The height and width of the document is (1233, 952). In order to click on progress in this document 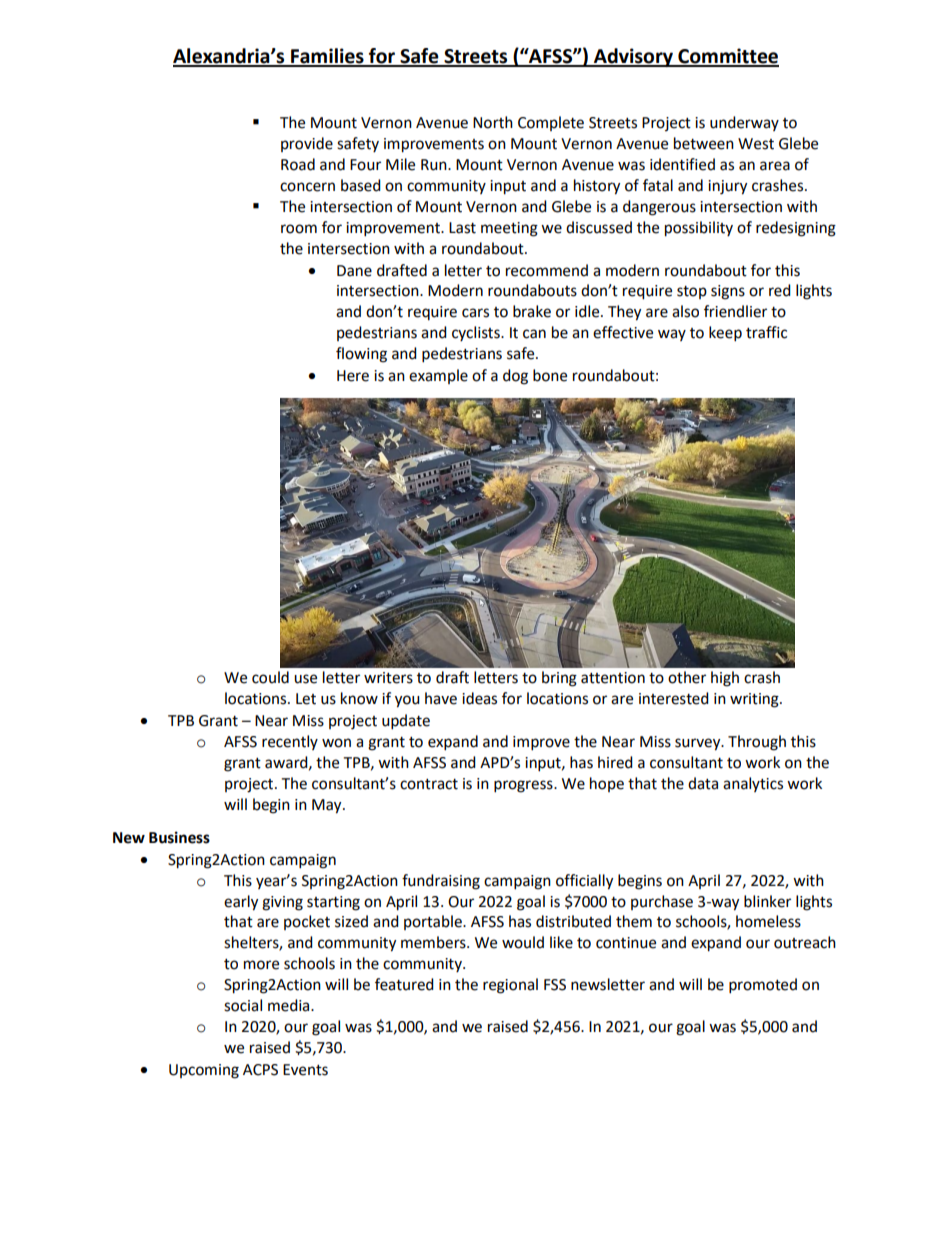, I will do `click(524, 786)`.
